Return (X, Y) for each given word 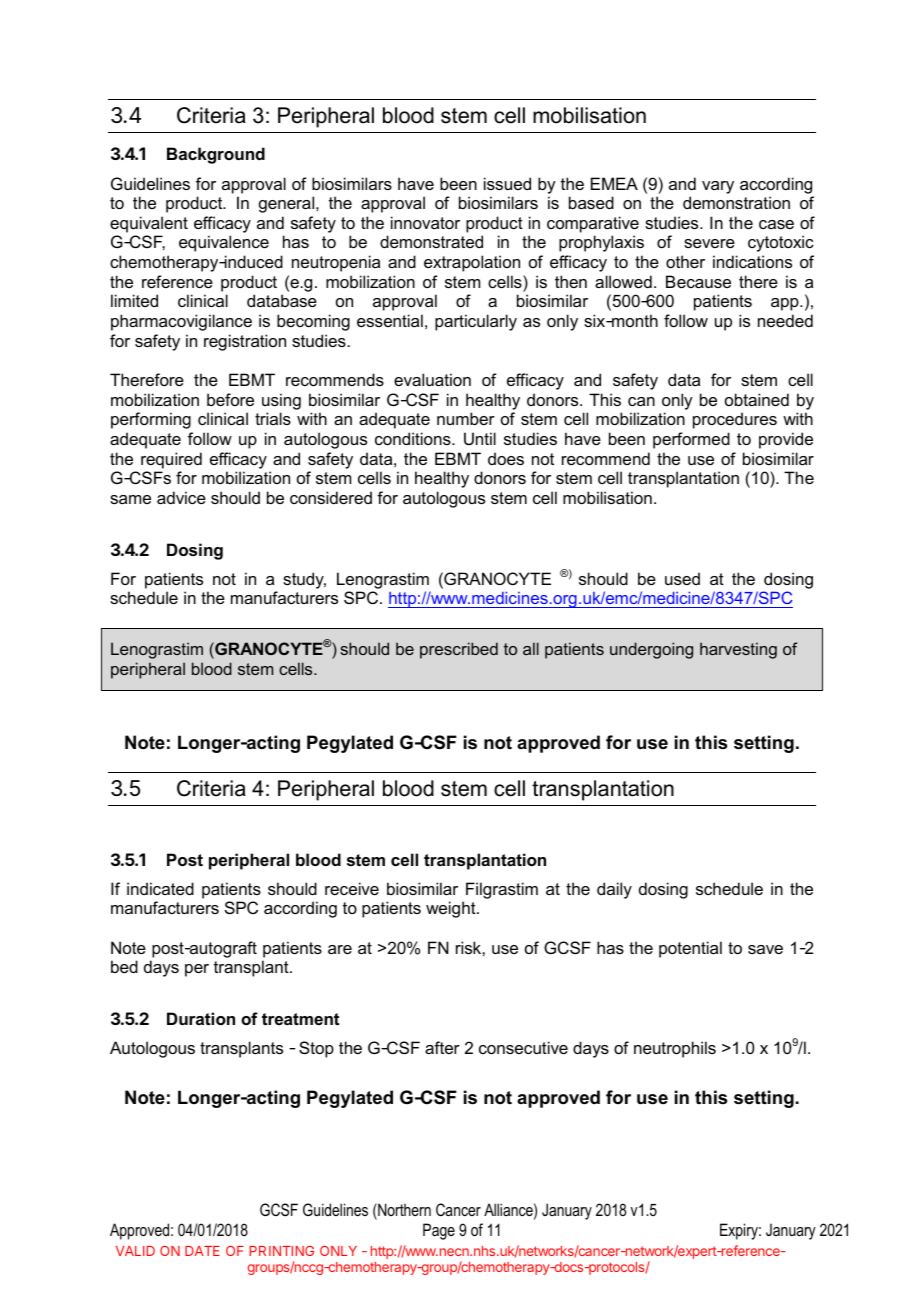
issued (507, 183)
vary (718, 187)
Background (216, 155)
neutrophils (675, 1049)
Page (439, 1231)
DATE (202, 1251)
